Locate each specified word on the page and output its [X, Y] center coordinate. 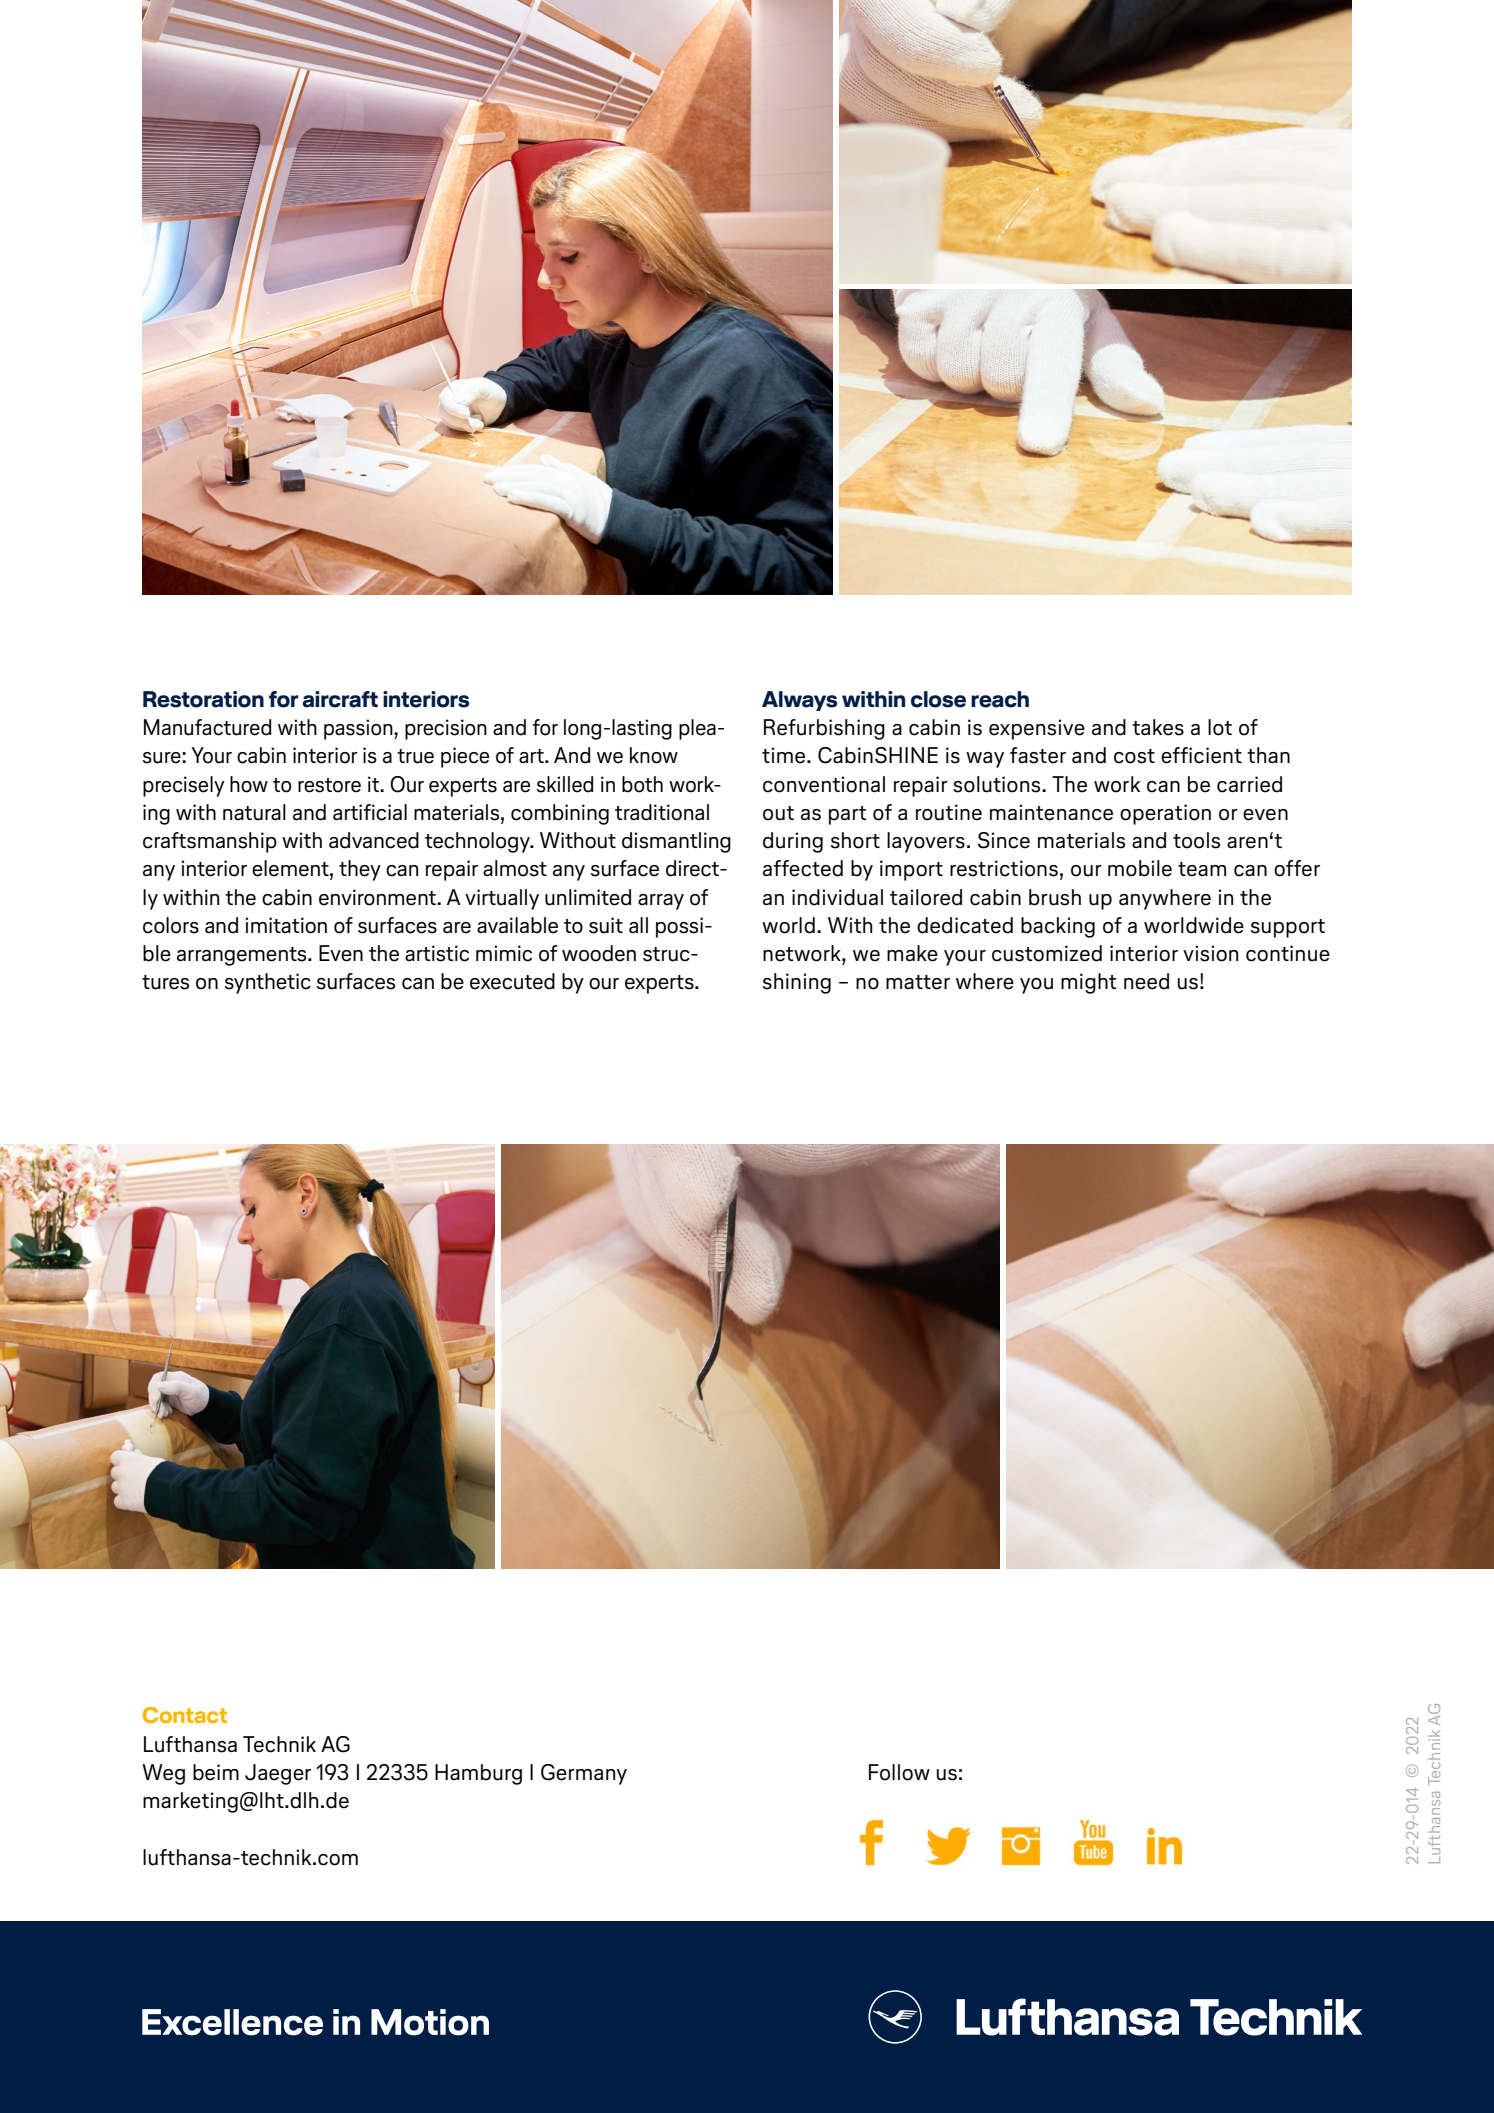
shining [797, 983]
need [1146, 981]
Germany [584, 1774]
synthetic [268, 983]
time [785, 755]
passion [359, 729]
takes [1158, 727]
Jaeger [278, 1774]
